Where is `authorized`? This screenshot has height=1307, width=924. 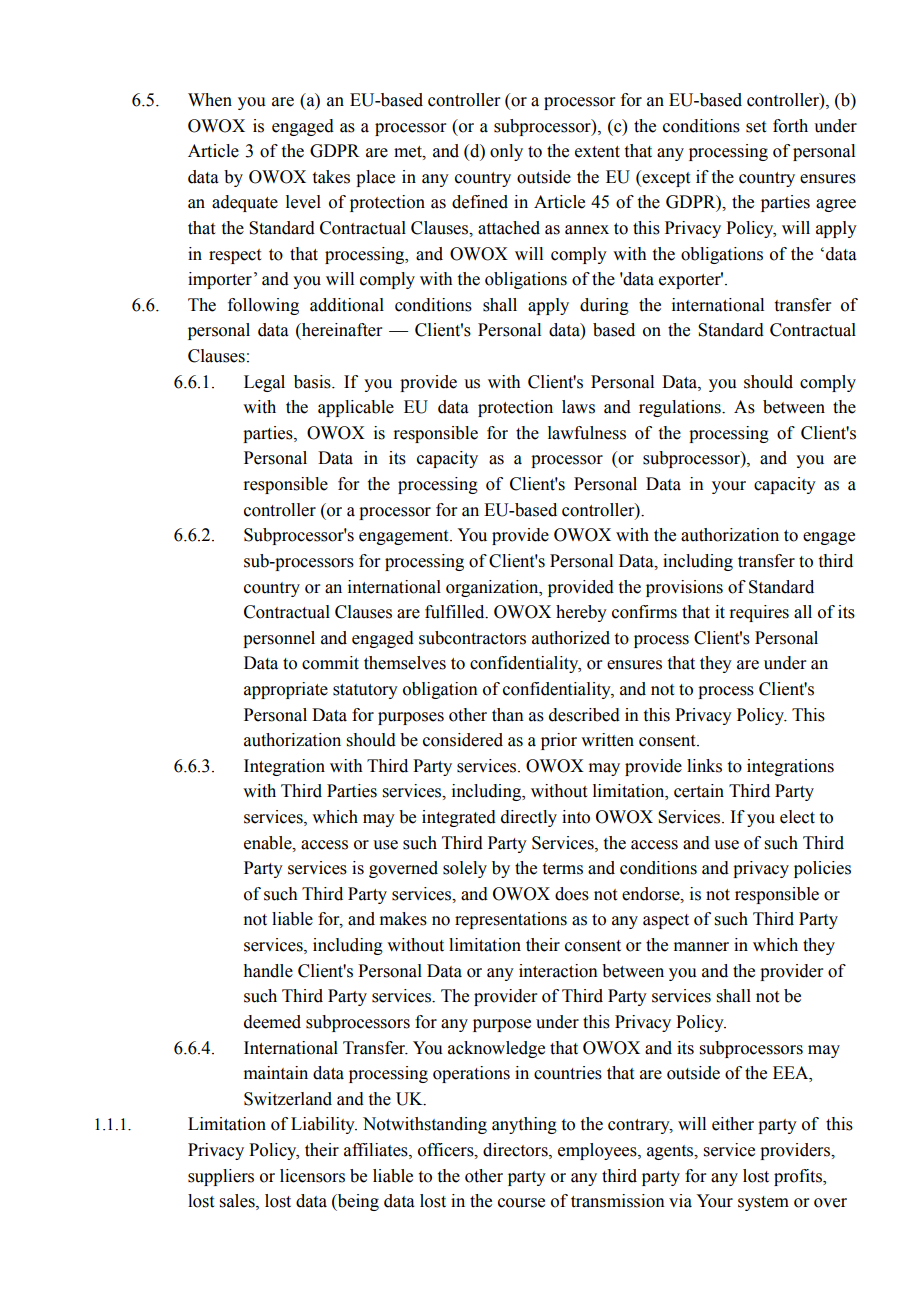
authorized is located at coordinates (571, 638).
